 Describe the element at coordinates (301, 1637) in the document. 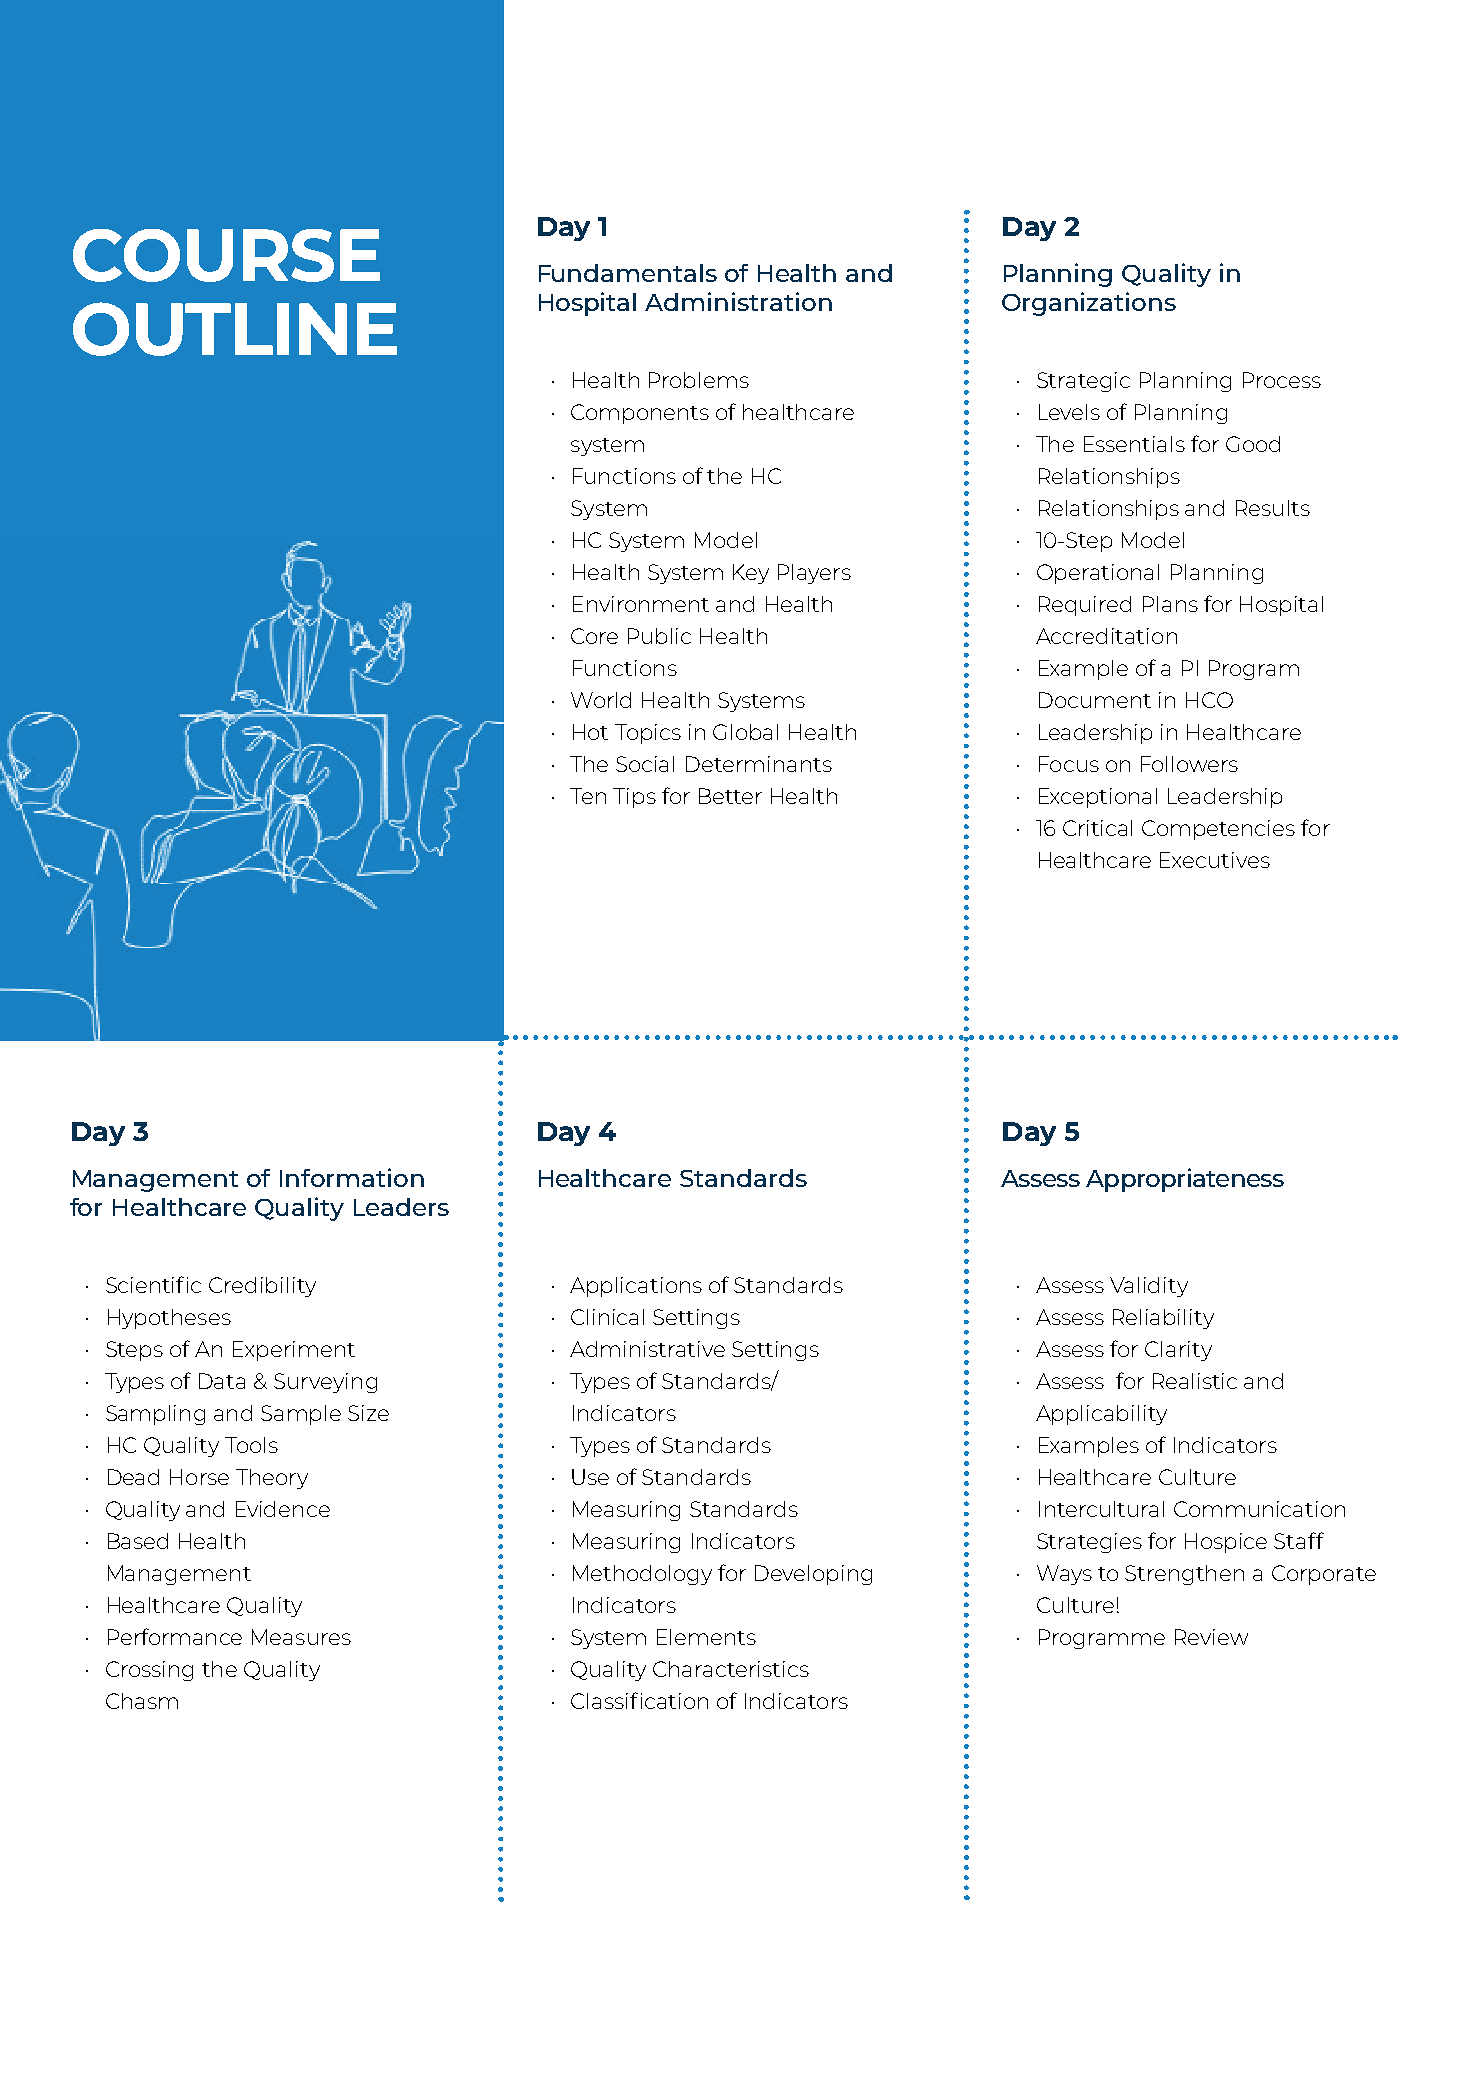

I see `Measures` at that location.
